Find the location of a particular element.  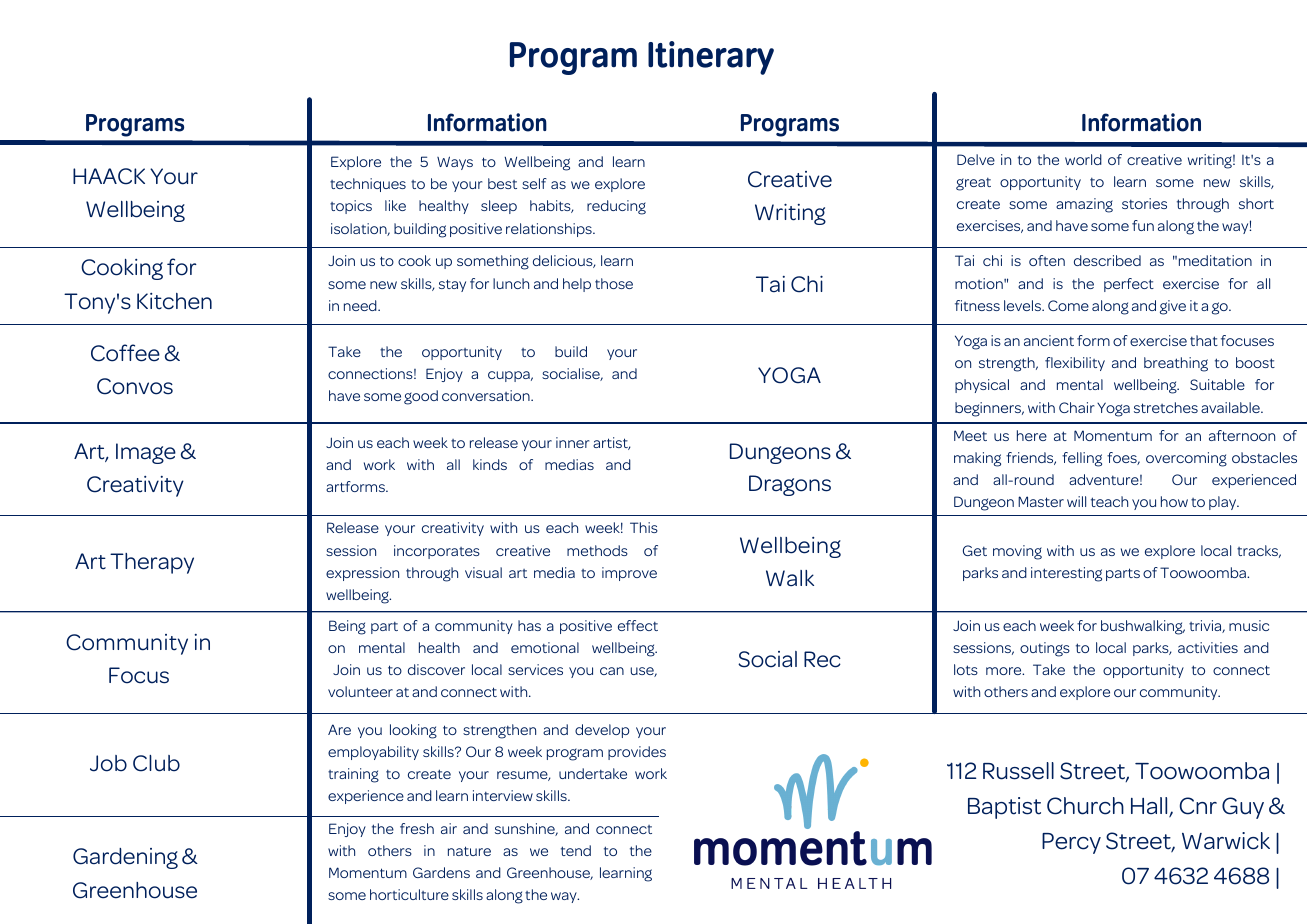

Gardening is located at coordinates (125, 858).
